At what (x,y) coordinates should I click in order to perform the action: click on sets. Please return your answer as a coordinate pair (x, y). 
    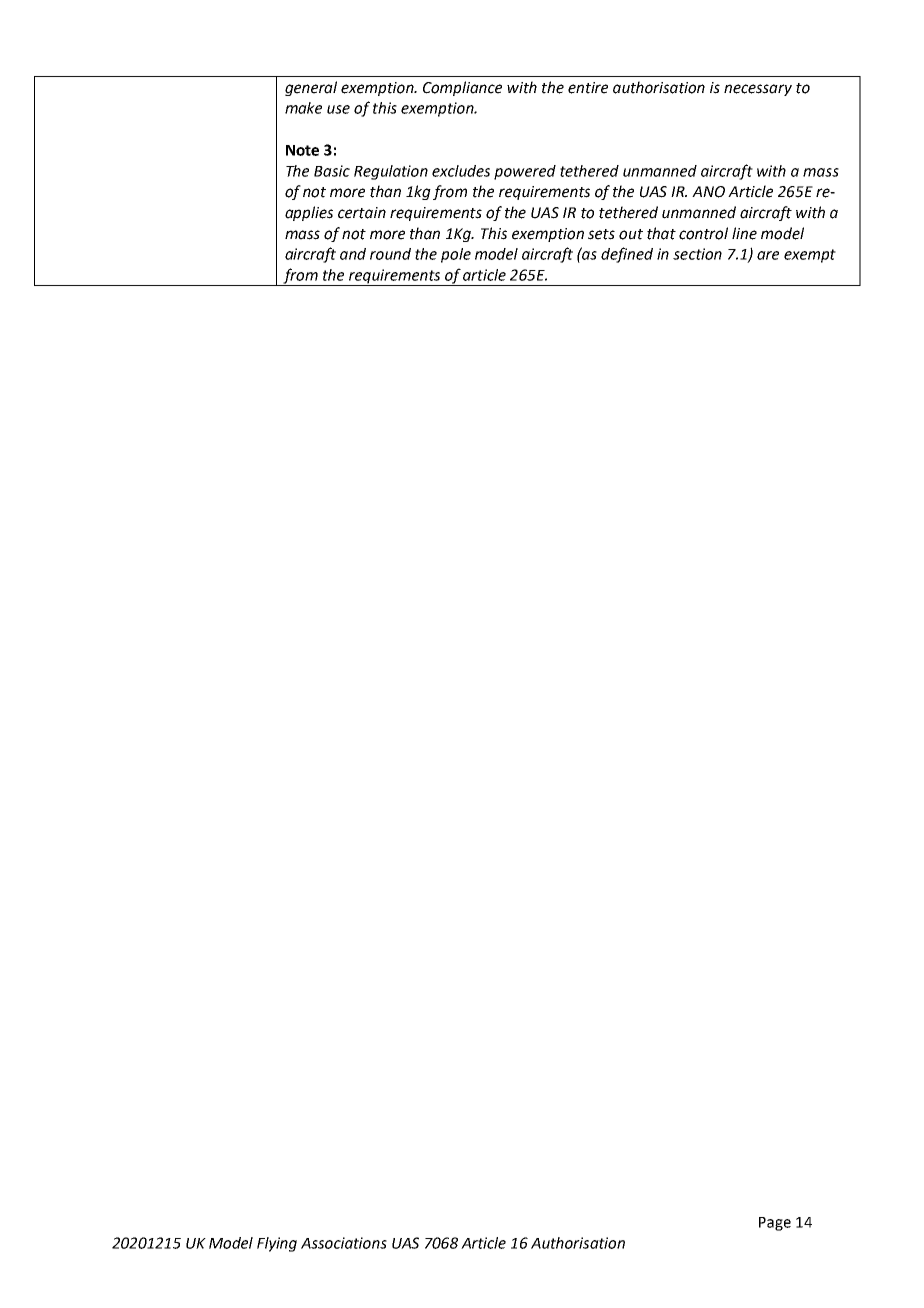
    Looking at the image, I should click on (601, 234).
